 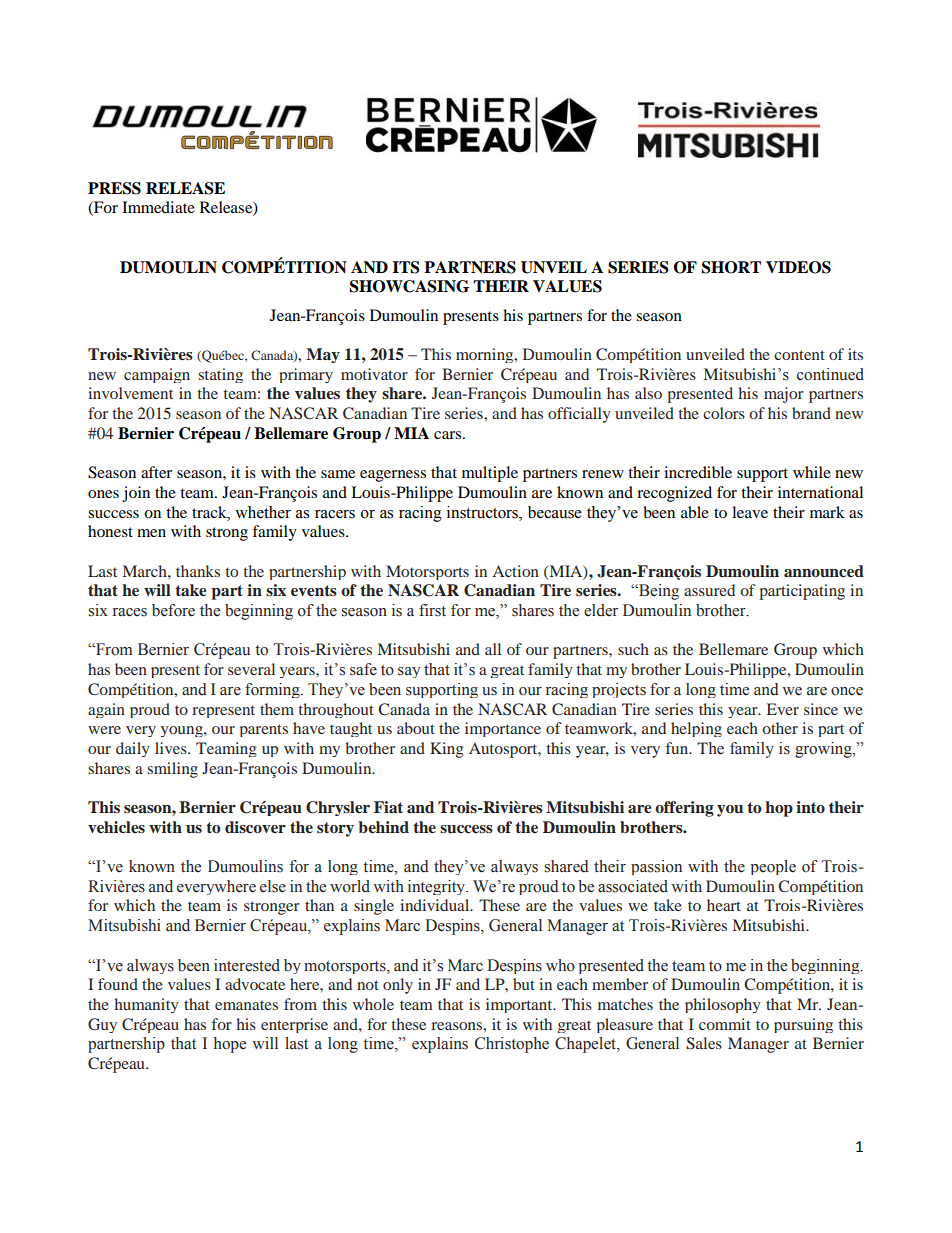 What do you see at coordinates (731, 267) in the screenshot?
I see `SHORT` at bounding box center [731, 267].
